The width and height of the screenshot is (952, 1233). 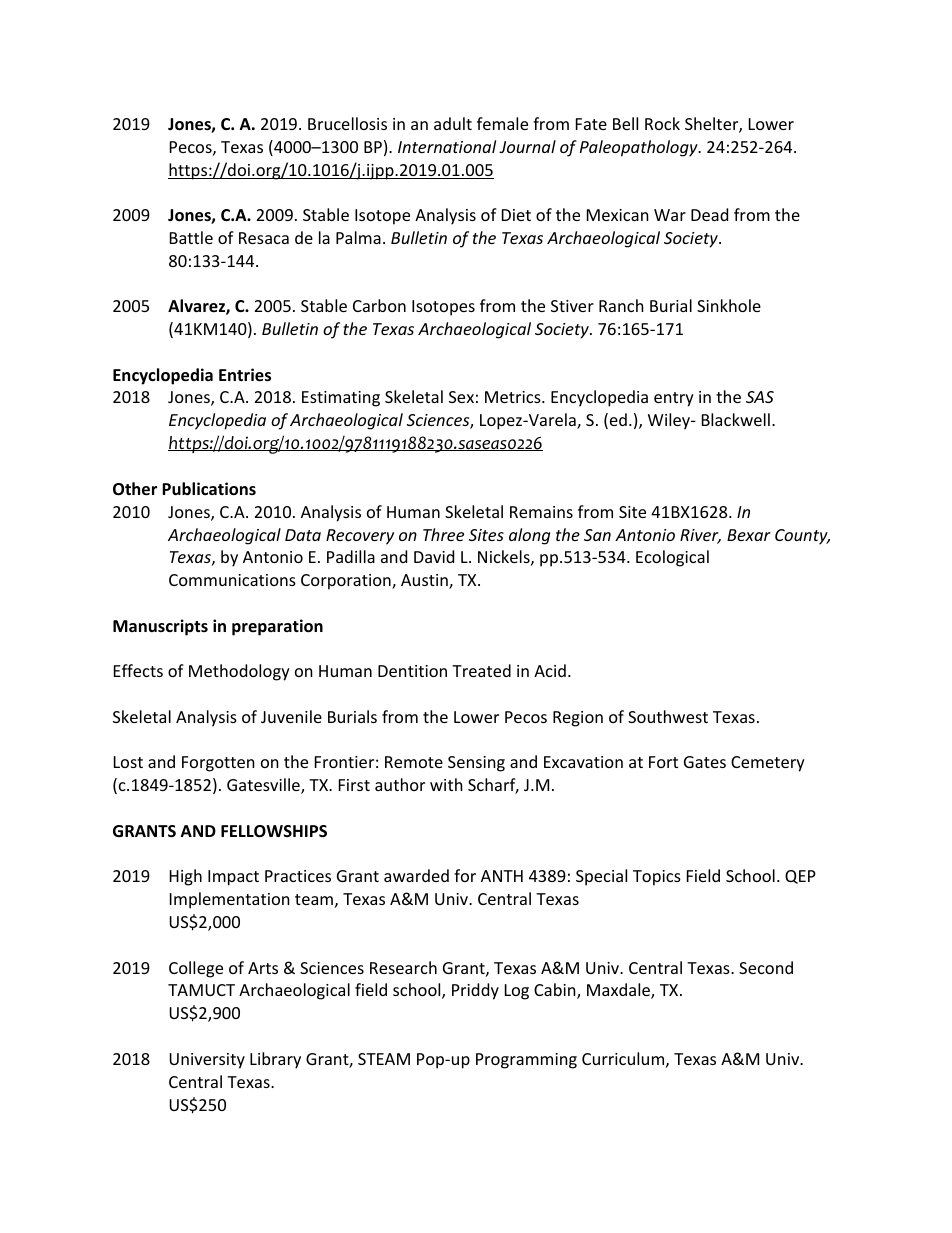 I want to click on International, so click(x=447, y=146).
